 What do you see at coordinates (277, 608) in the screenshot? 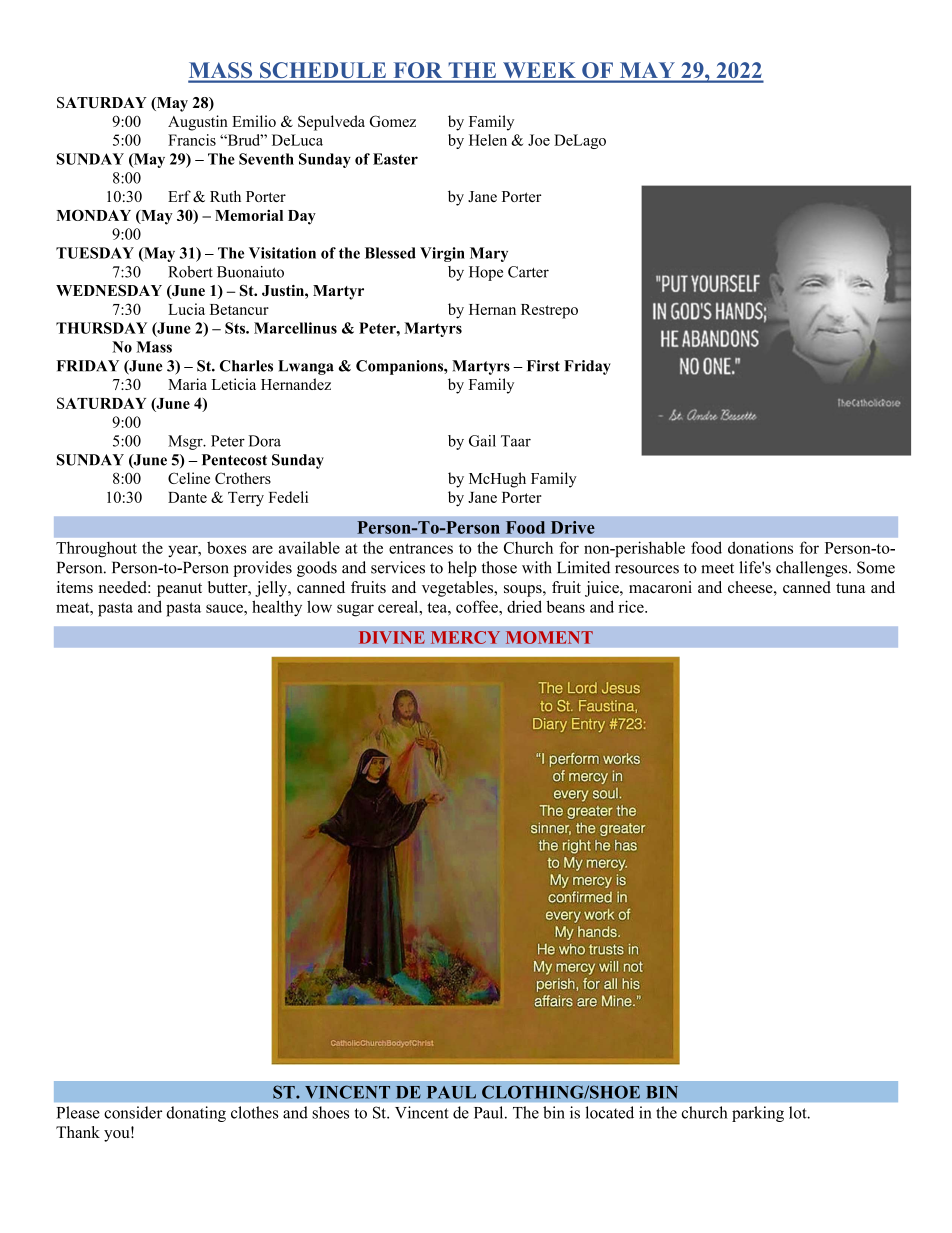
I see `healthy` at bounding box center [277, 608].
